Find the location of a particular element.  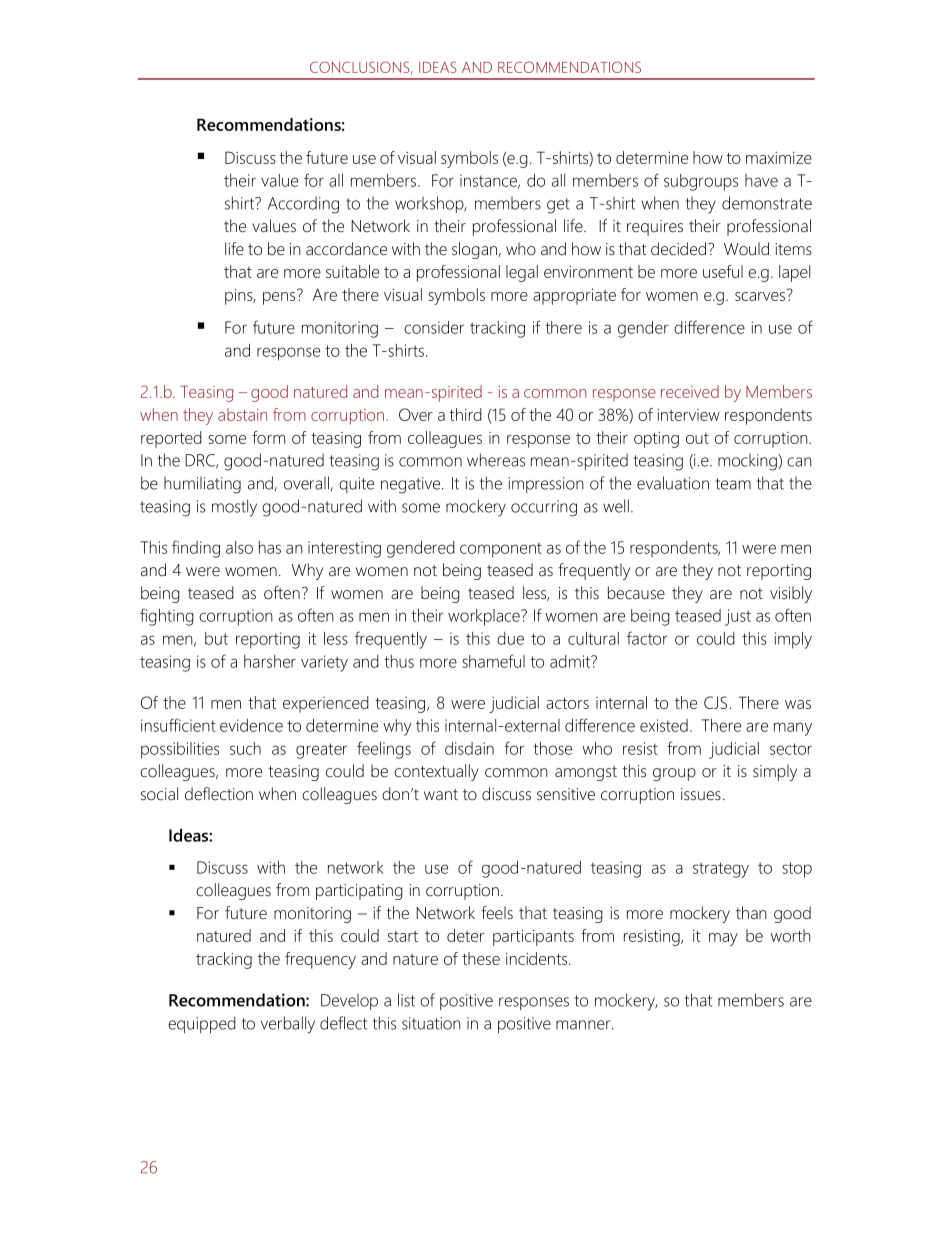

have is located at coordinates (761, 180).
